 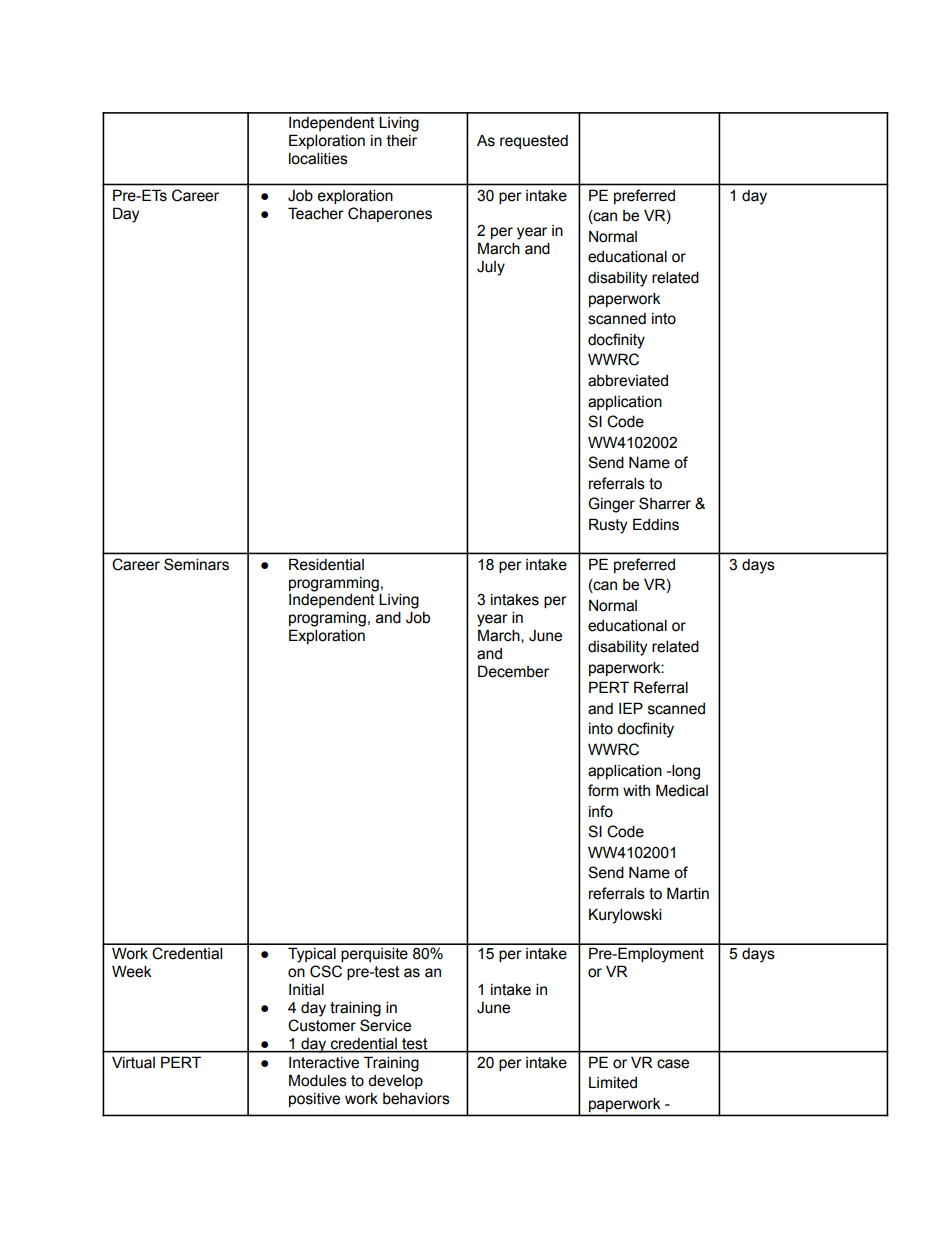 I want to click on requested, so click(x=534, y=142).
